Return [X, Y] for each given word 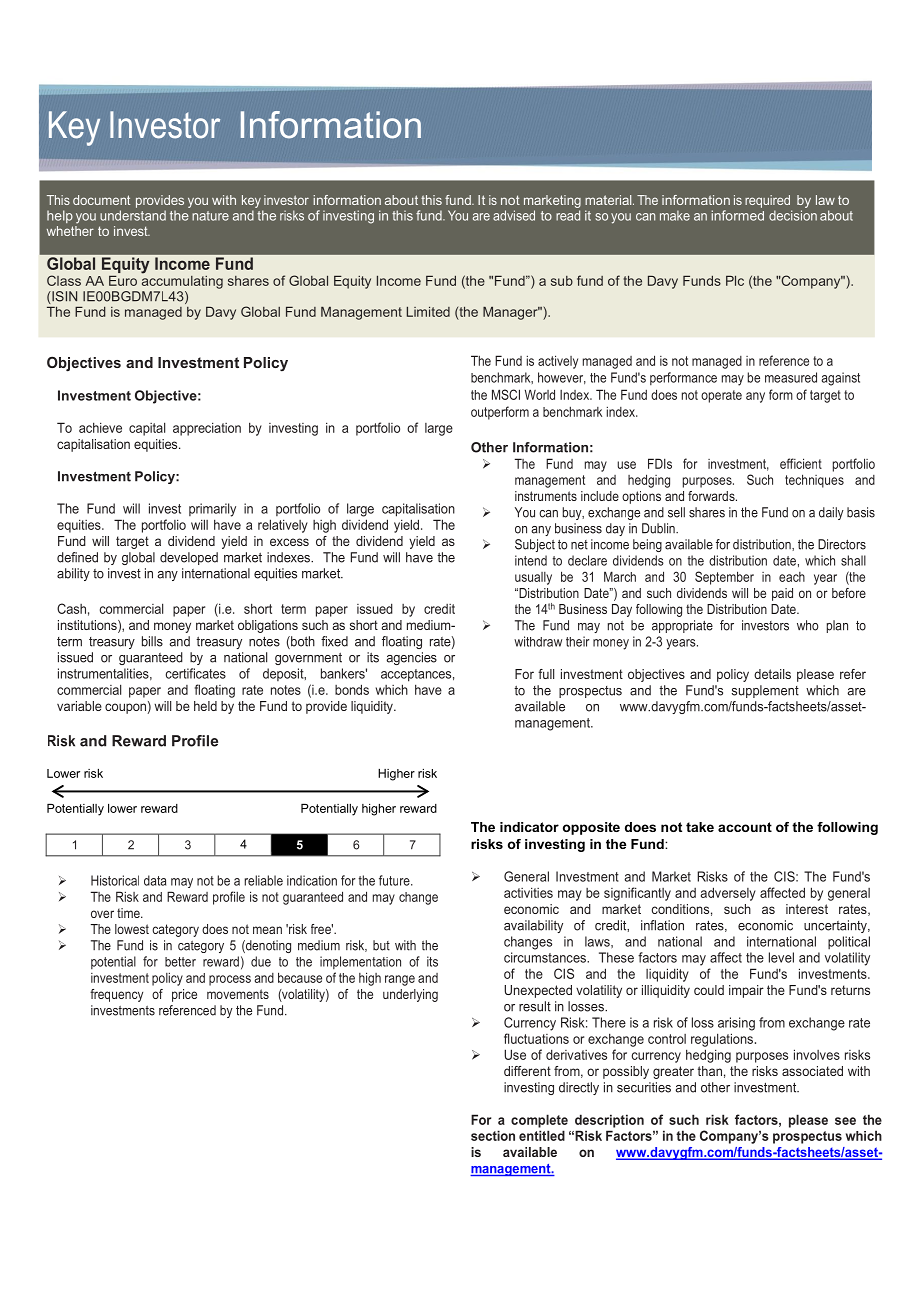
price [184, 995]
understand [133, 215]
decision [793, 215]
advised [514, 215]
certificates [196, 673]
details [772, 674]
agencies [411, 658]
